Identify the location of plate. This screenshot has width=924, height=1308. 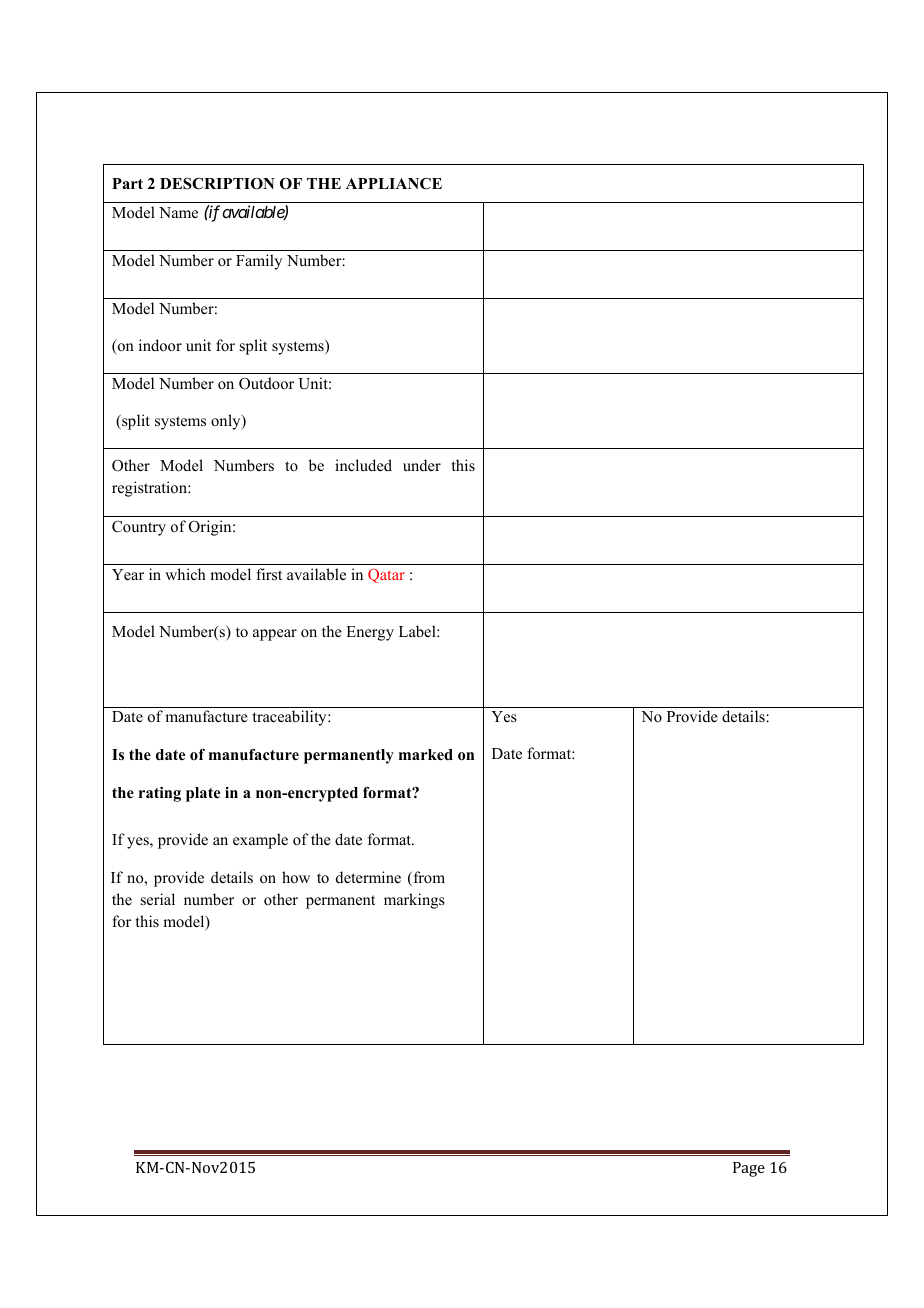
(203, 794).
